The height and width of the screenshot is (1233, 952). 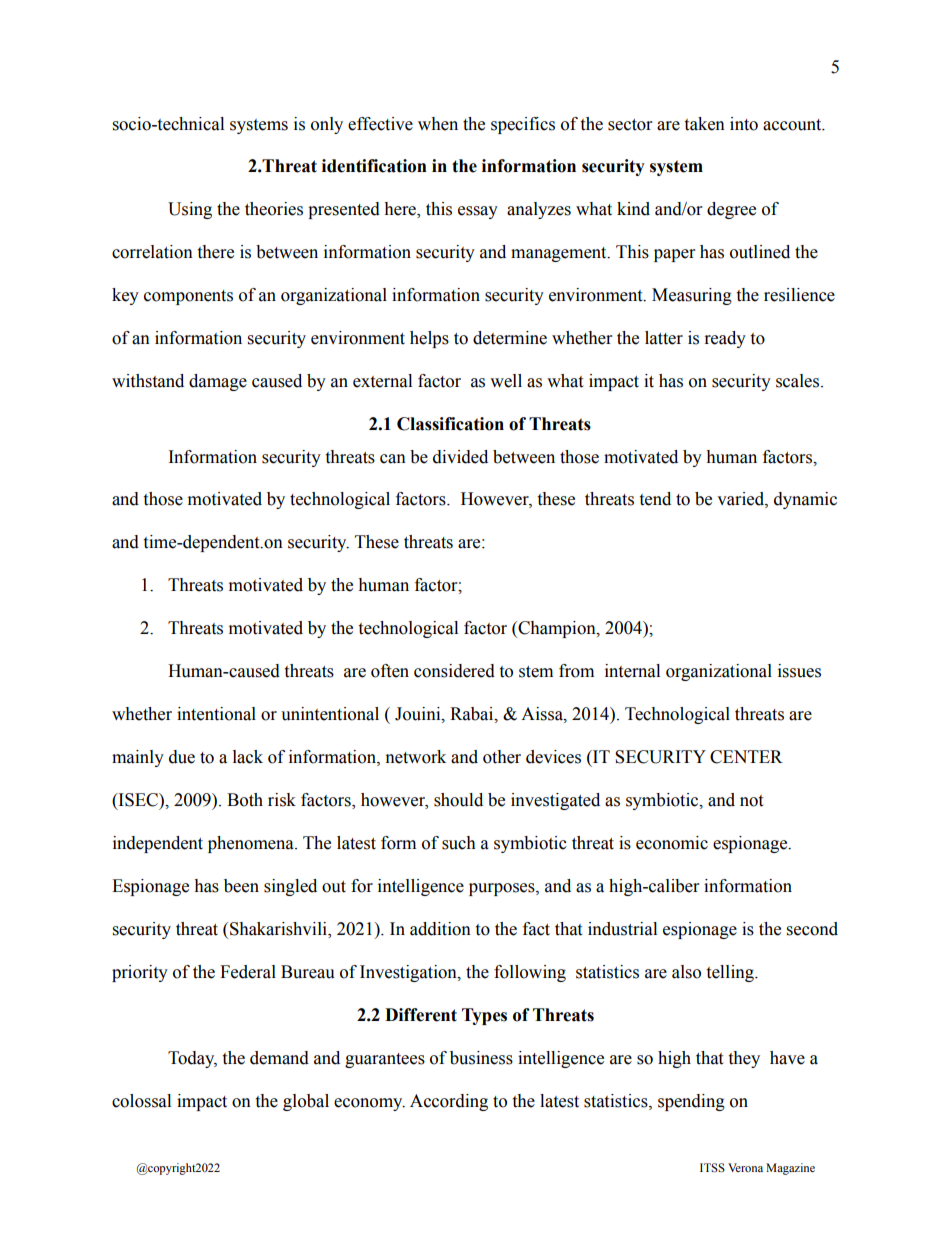 What do you see at coordinates (182, 757) in the screenshot?
I see `due` at bounding box center [182, 757].
